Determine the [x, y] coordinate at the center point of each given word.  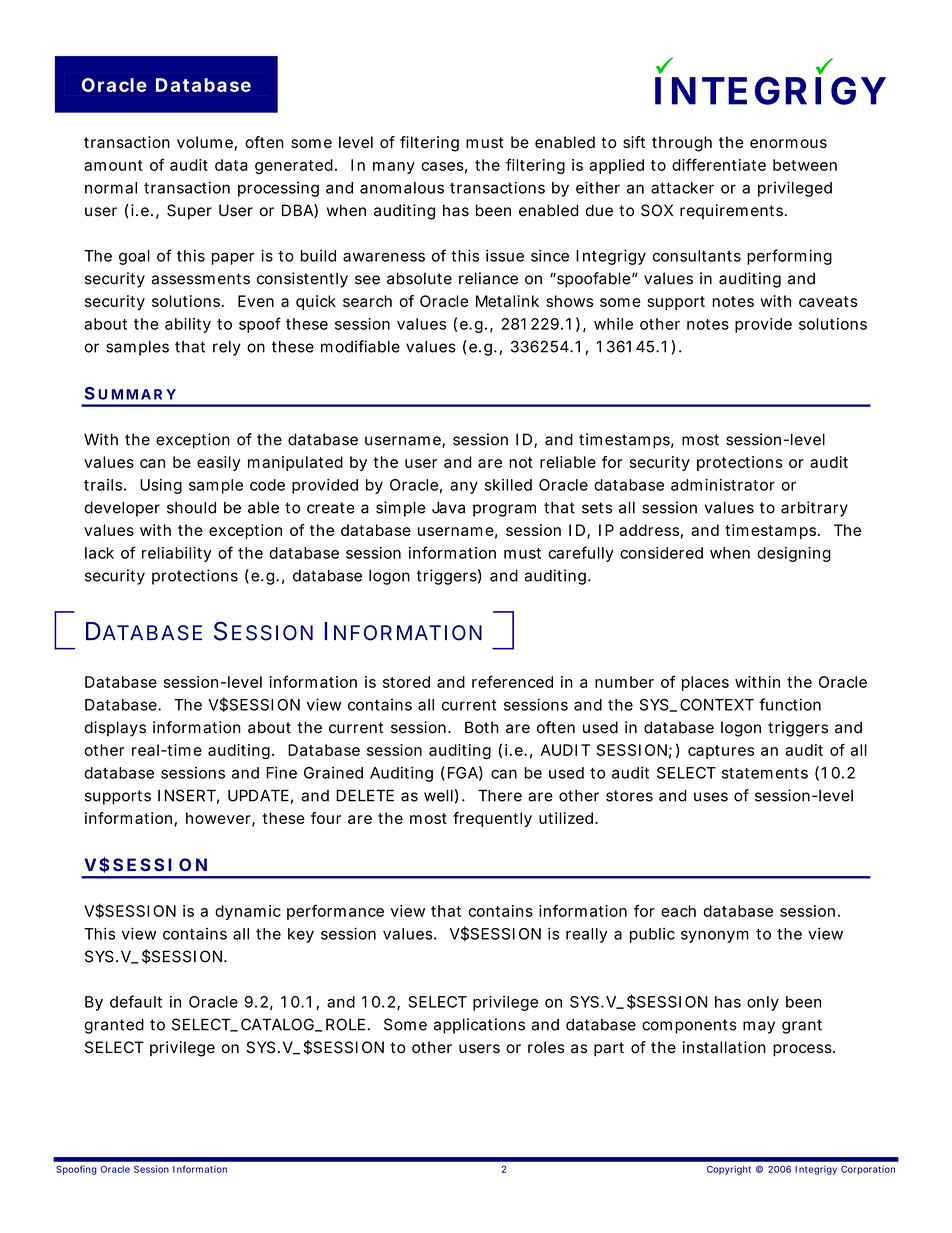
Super [189, 212]
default [136, 1001]
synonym [715, 936]
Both [482, 727]
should [191, 507]
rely [227, 348]
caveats [828, 301]
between [805, 165]
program [504, 510]
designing [794, 554]
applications [479, 1026]
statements [765, 773]
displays [115, 729]
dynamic [248, 912]
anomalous [402, 188]
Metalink [507, 301]
